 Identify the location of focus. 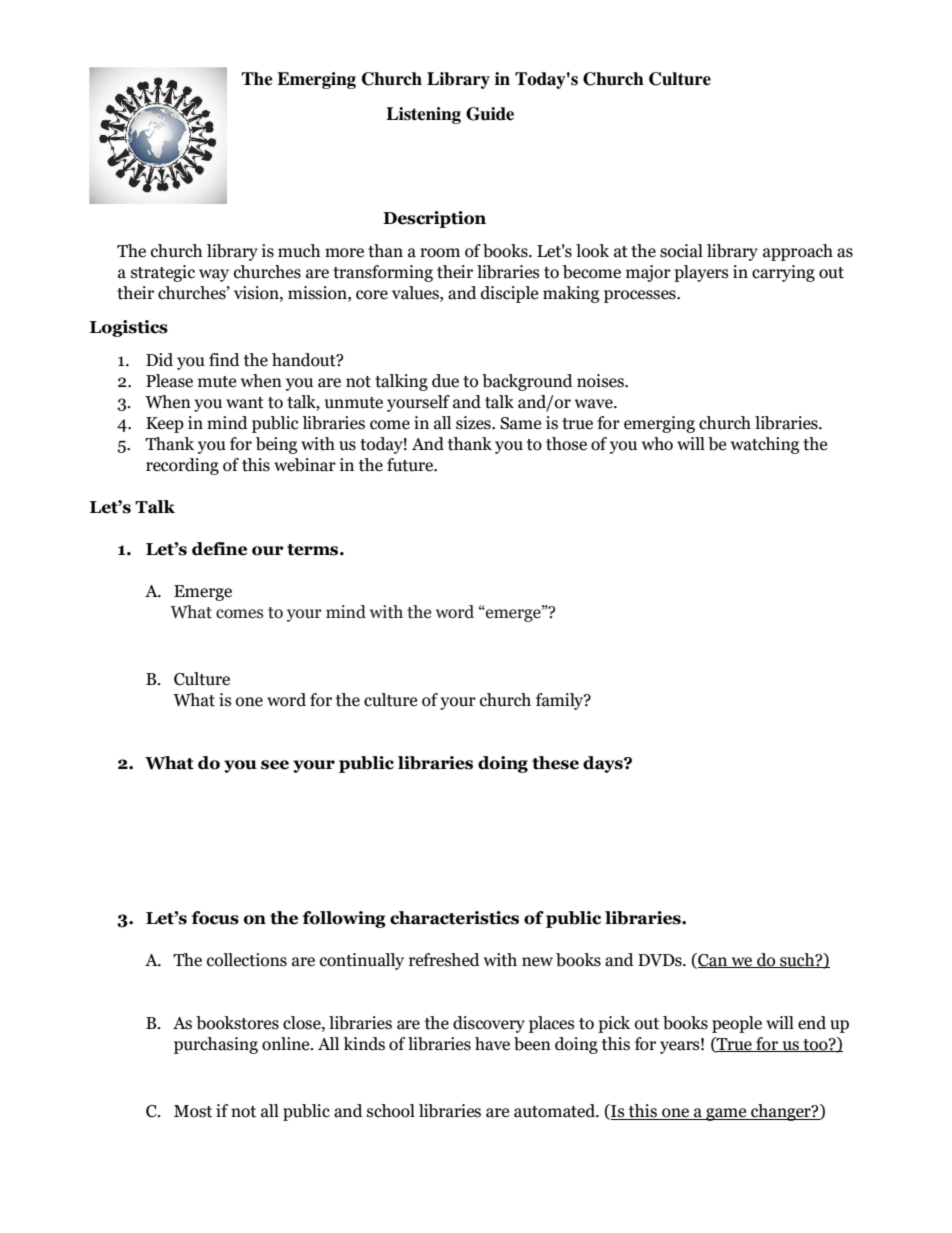
(215, 918).
